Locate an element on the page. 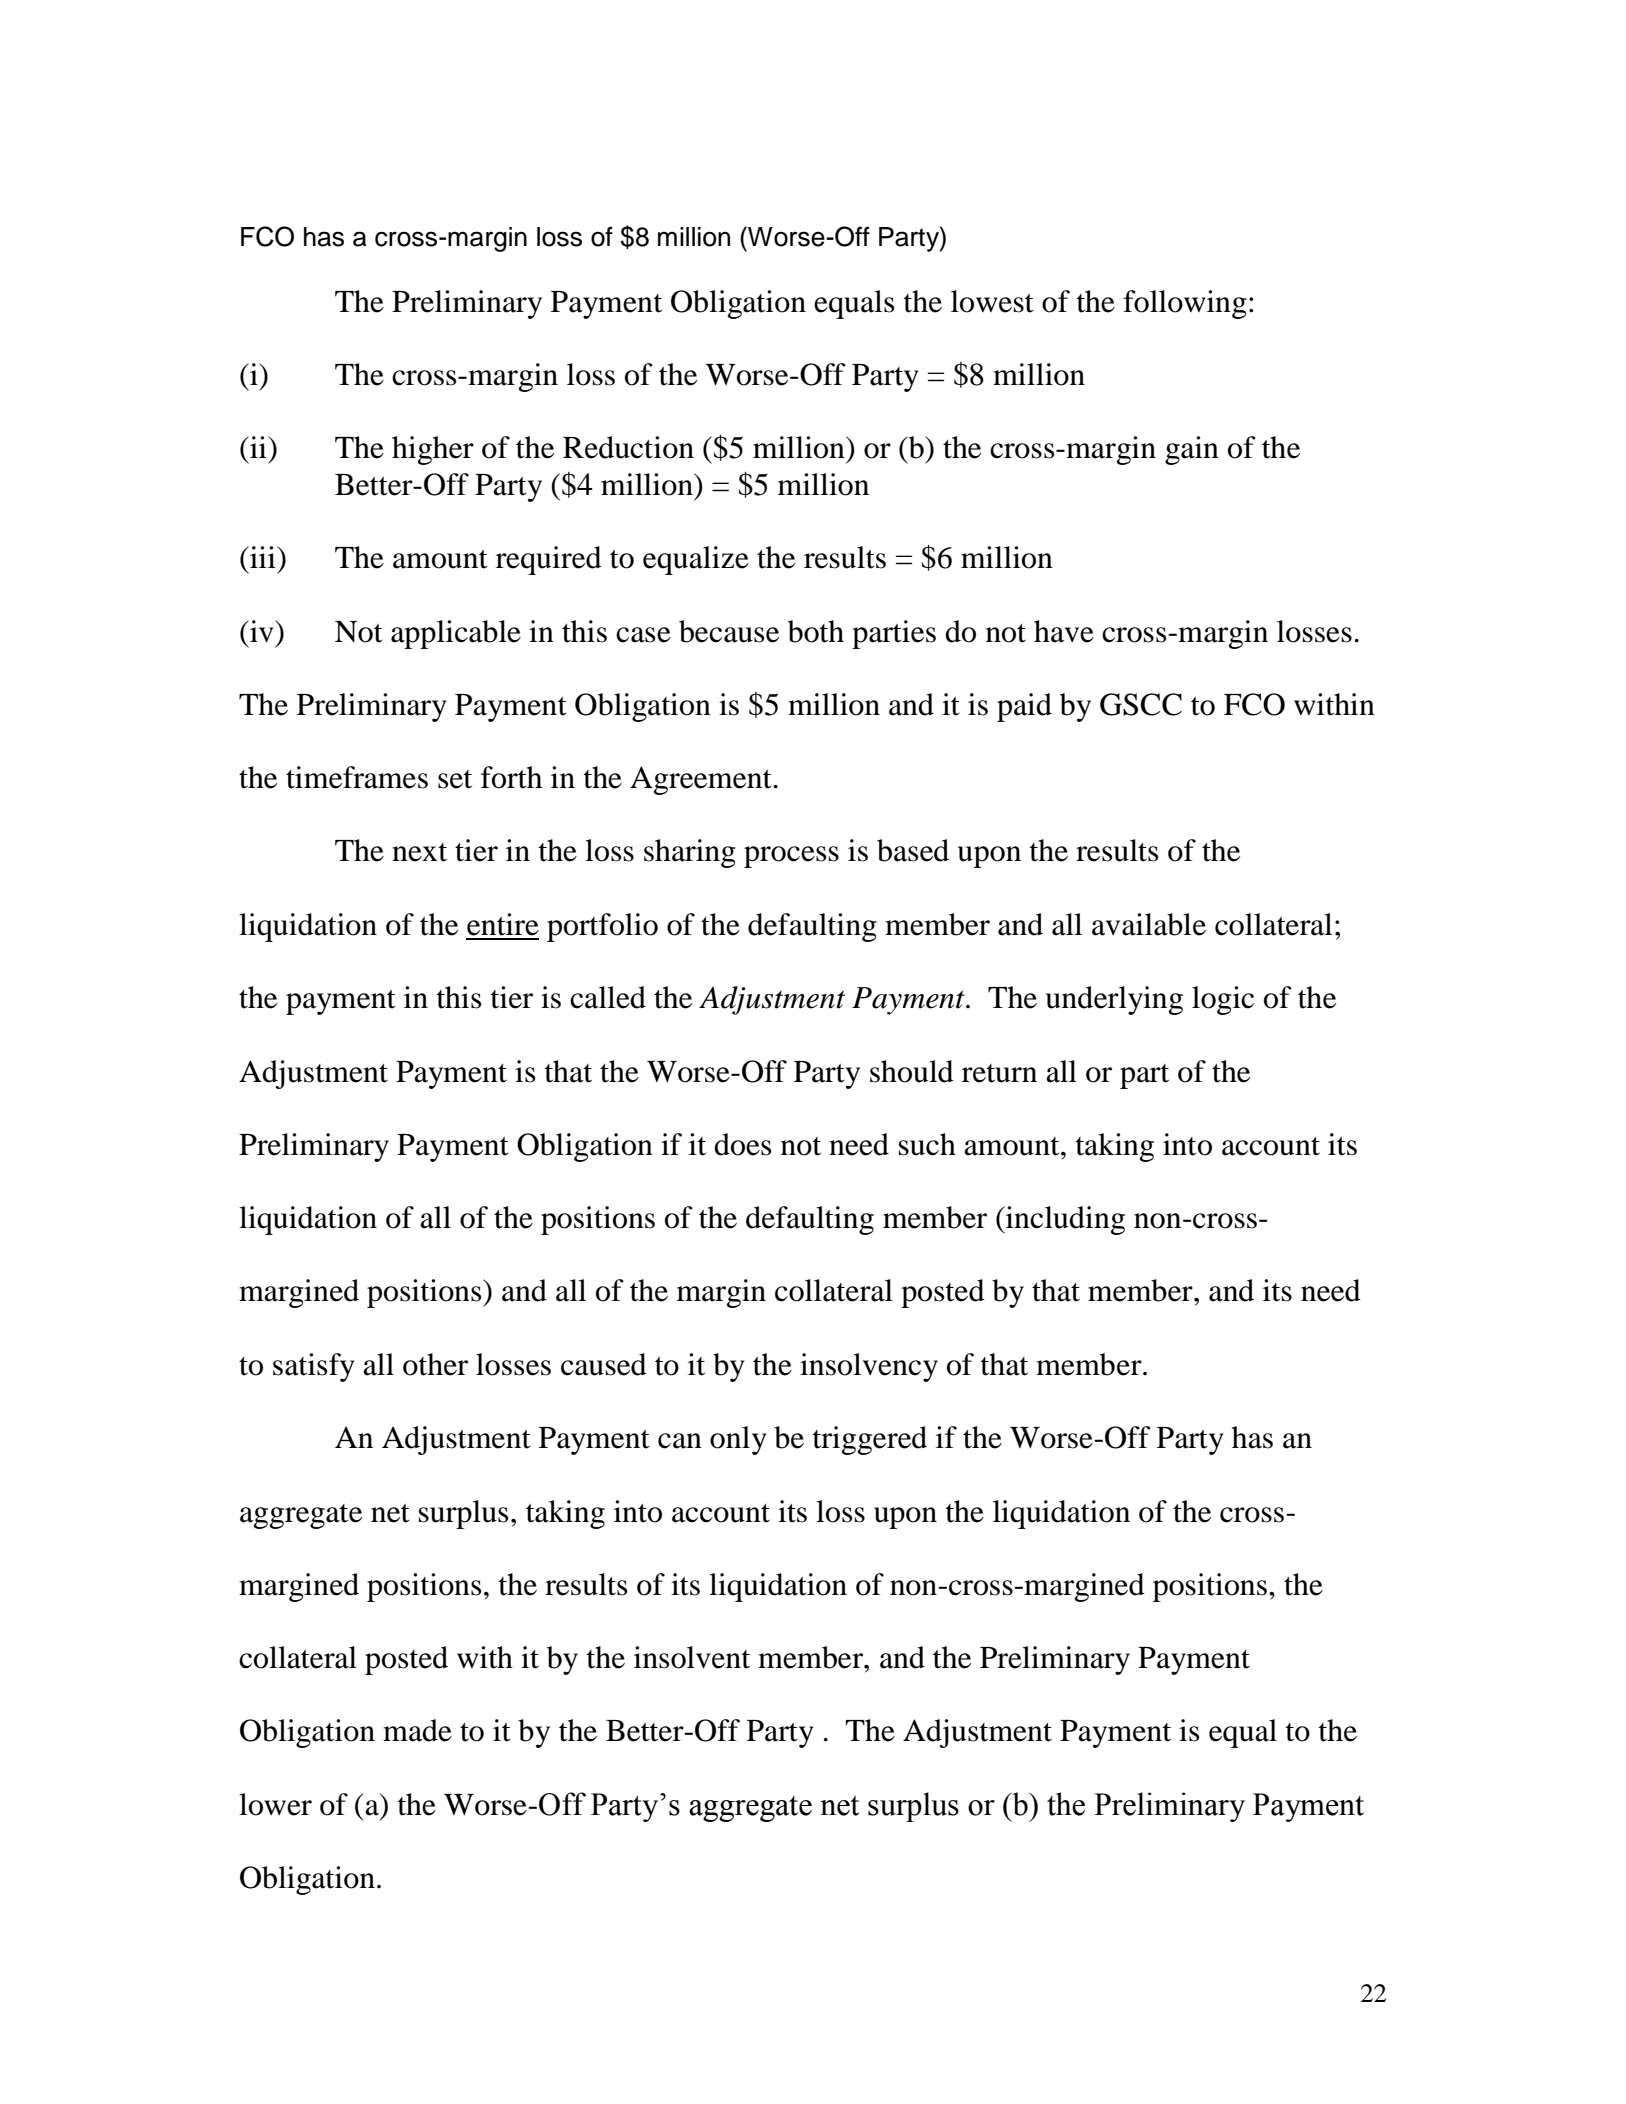 The image size is (1626, 2104). timeframes is located at coordinates (357, 777).
